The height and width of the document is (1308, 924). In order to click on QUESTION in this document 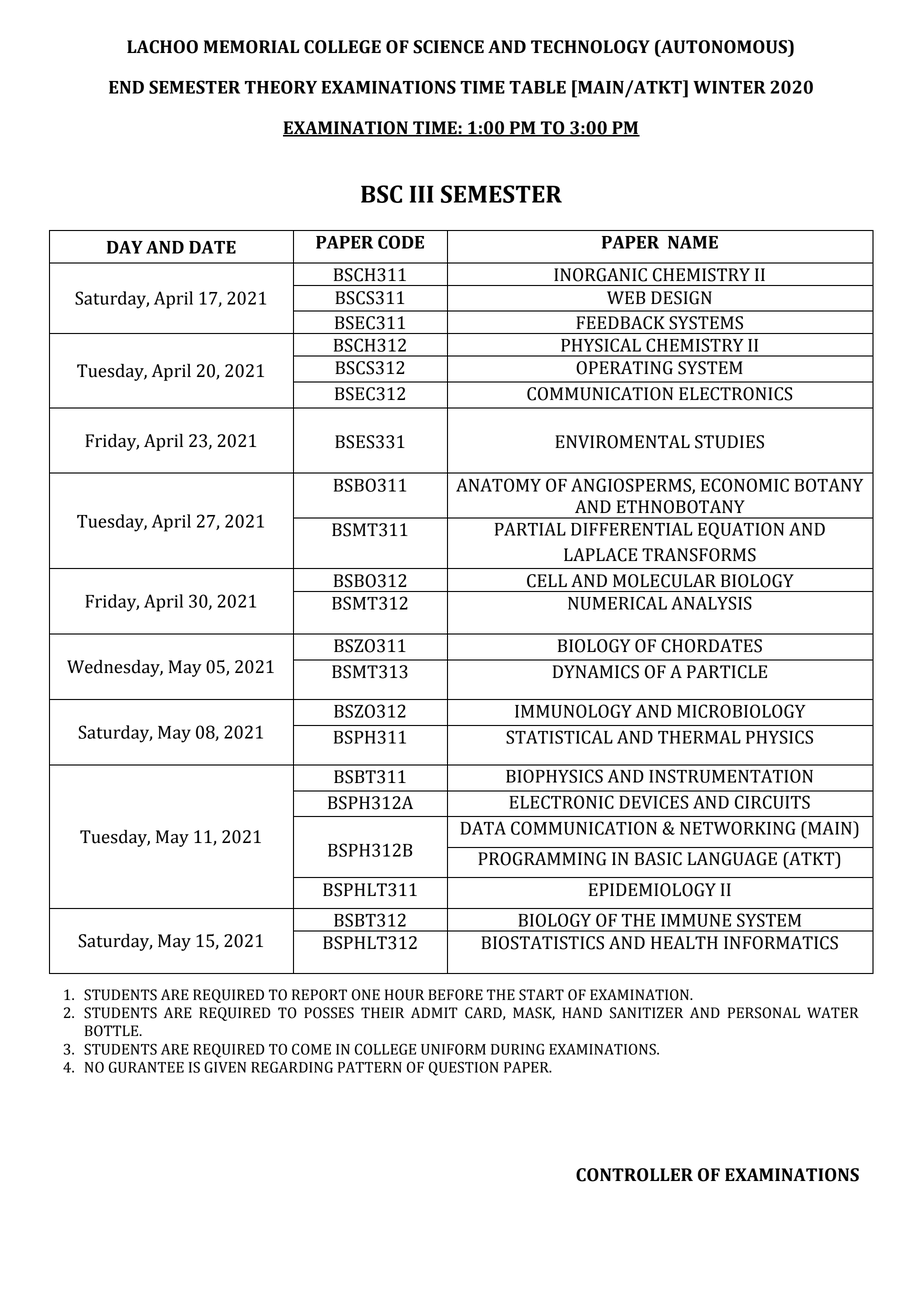, I will do `click(464, 1068)`.
